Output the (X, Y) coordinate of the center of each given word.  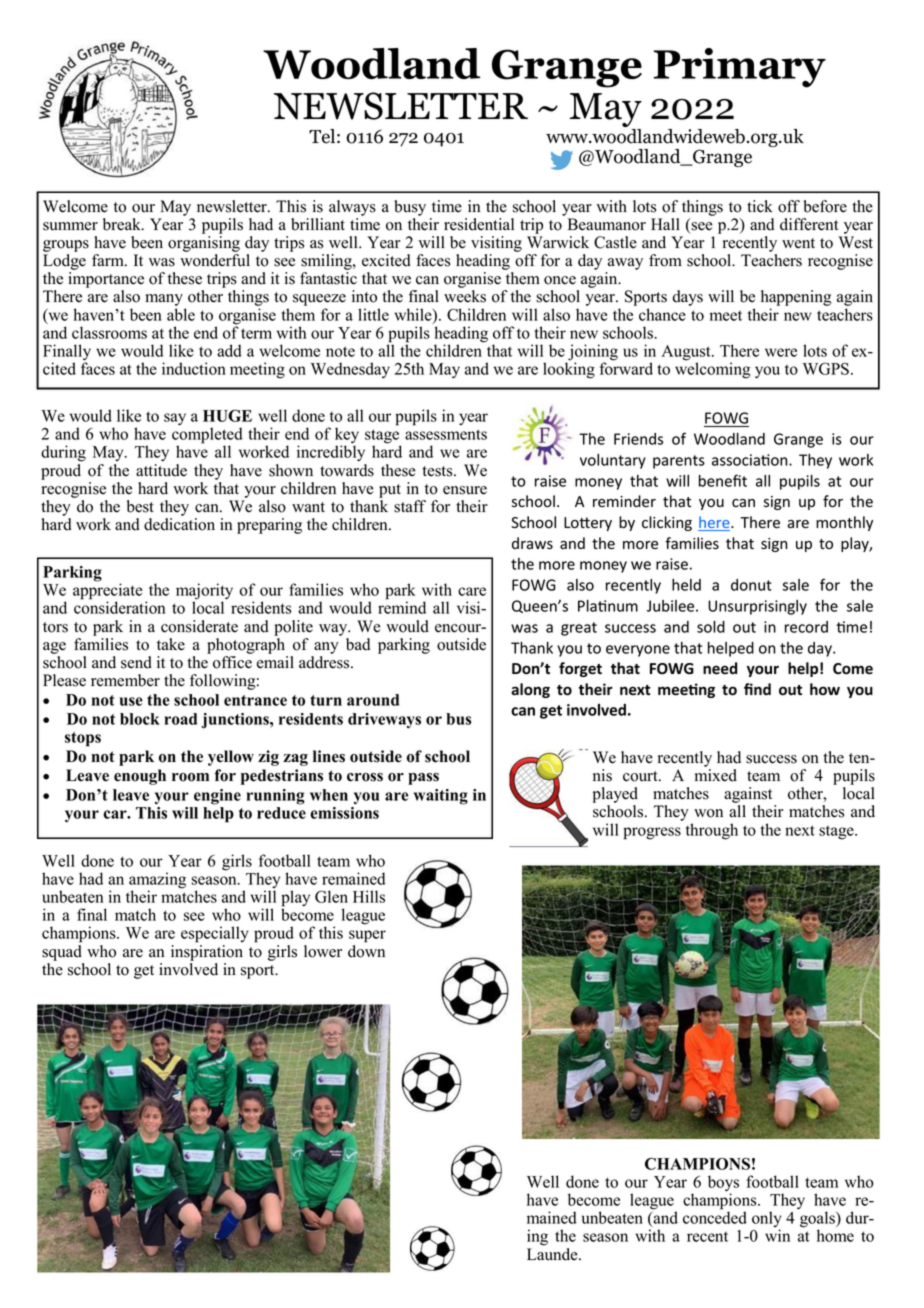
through (712, 831)
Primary (740, 68)
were (781, 352)
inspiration (207, 953)
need (720, 668)
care (472, 591)
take (171, 644)
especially (215, 934)
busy (410, 208)
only (767, 1220)
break (123, 224)
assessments (446, 434)
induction (194, 368)
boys (723, 1184)
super (367, 936)
